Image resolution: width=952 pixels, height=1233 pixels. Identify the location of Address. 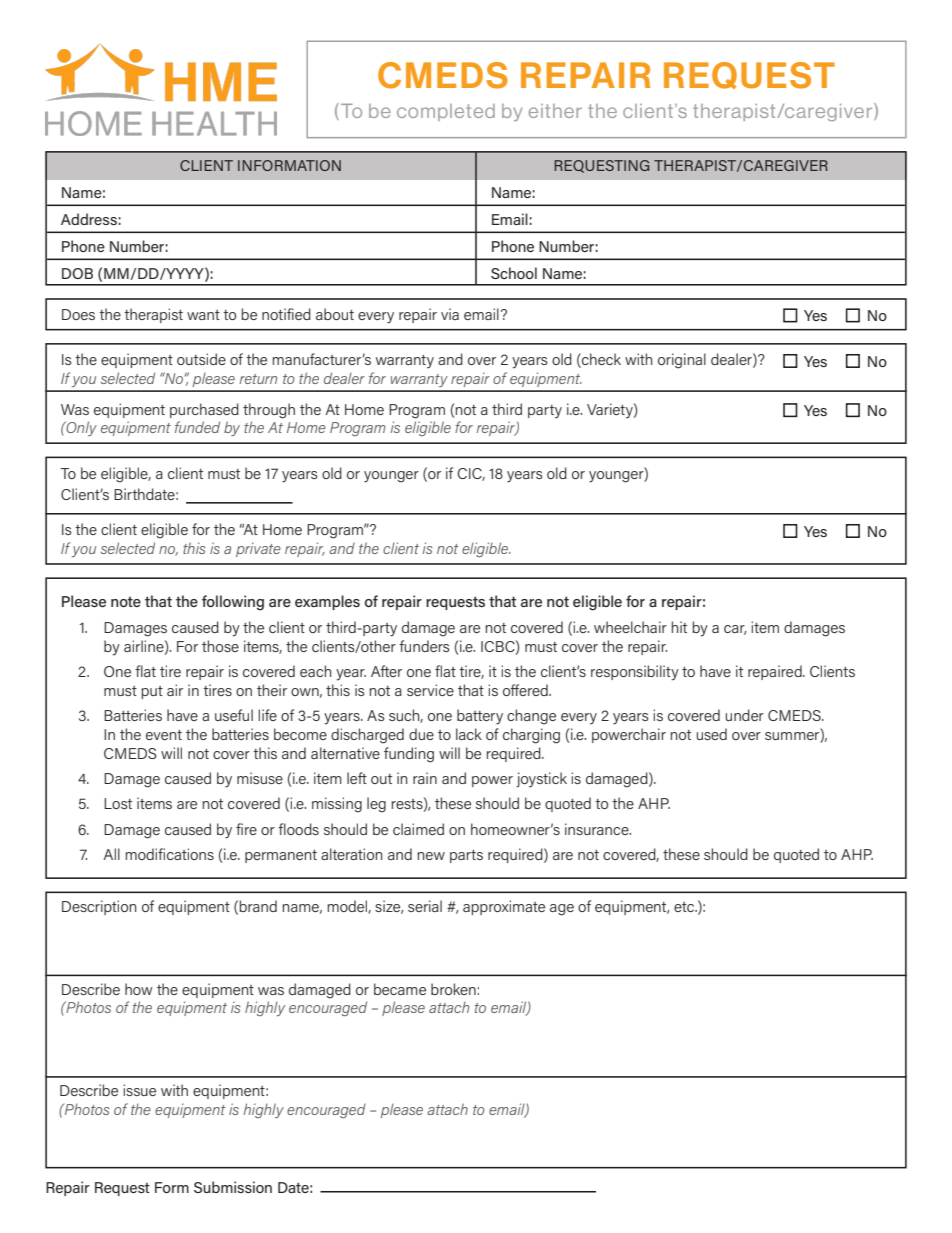
(89, 219).
